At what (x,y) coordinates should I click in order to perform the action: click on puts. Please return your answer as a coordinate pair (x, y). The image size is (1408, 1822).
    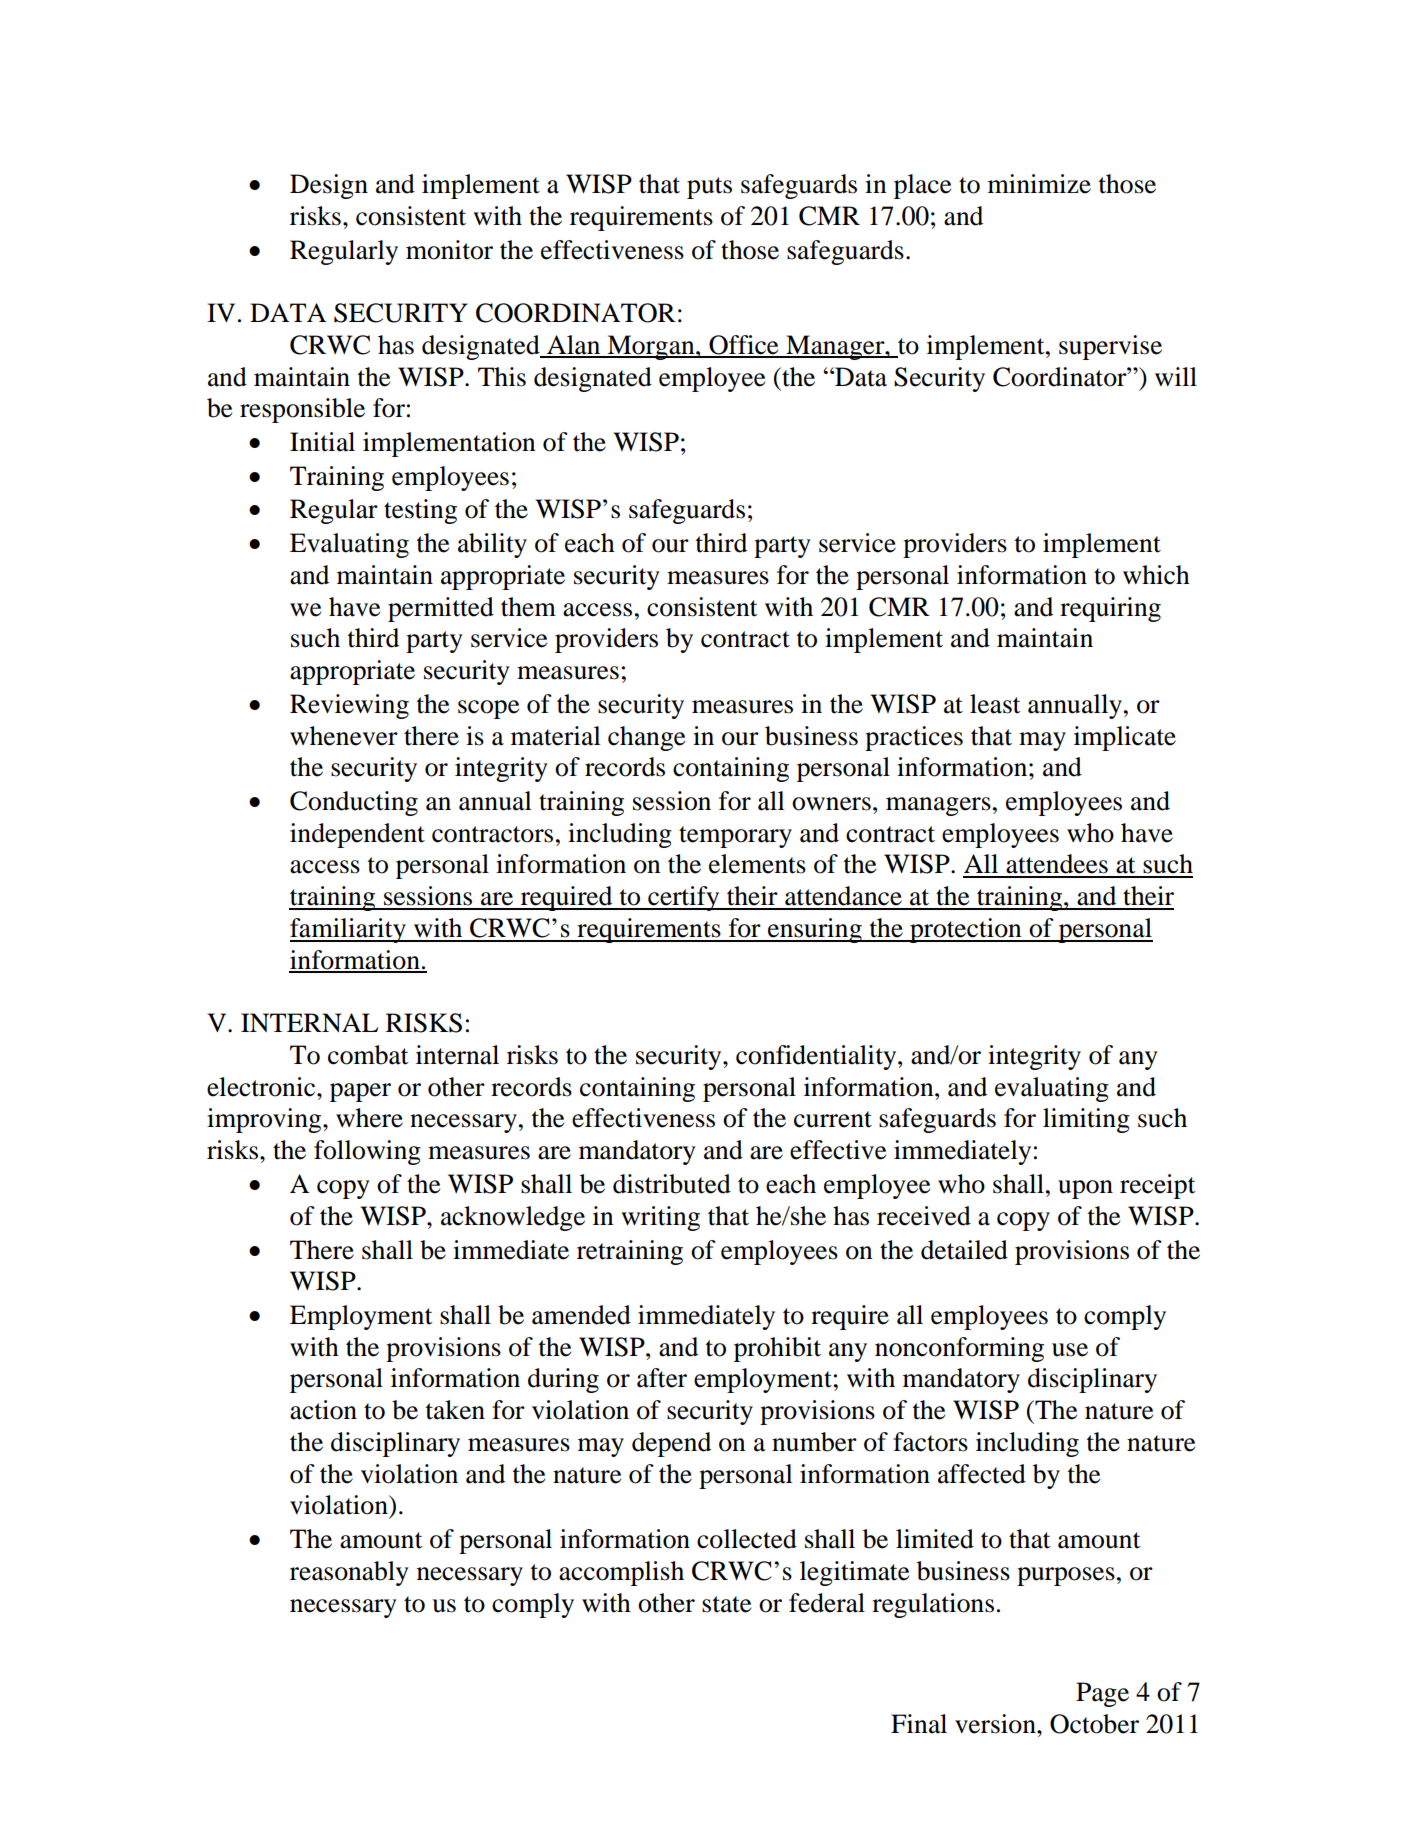
    Looking at the image, I should click on (709, 188).
